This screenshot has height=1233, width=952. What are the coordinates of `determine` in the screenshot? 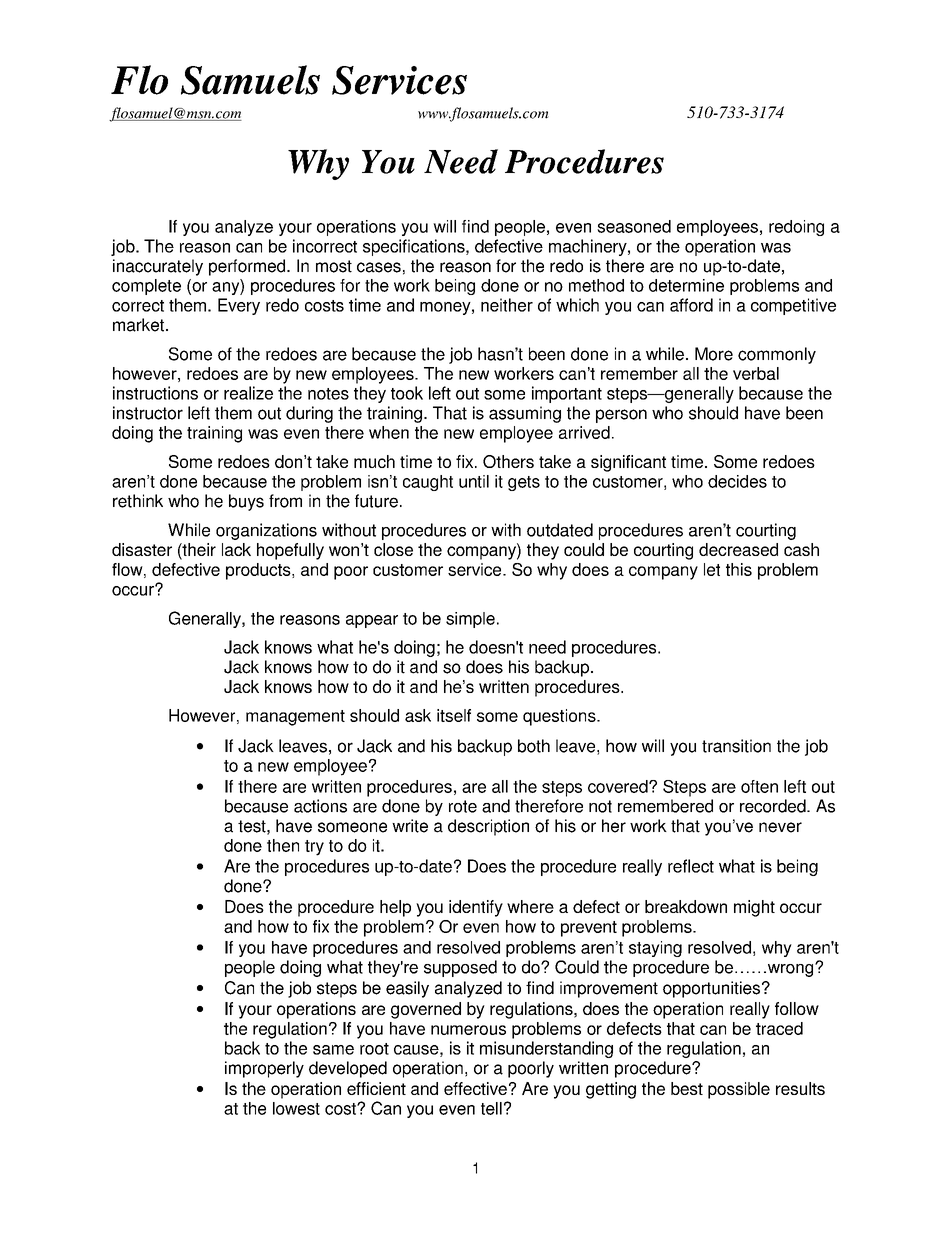 It's located at (686, 285).
